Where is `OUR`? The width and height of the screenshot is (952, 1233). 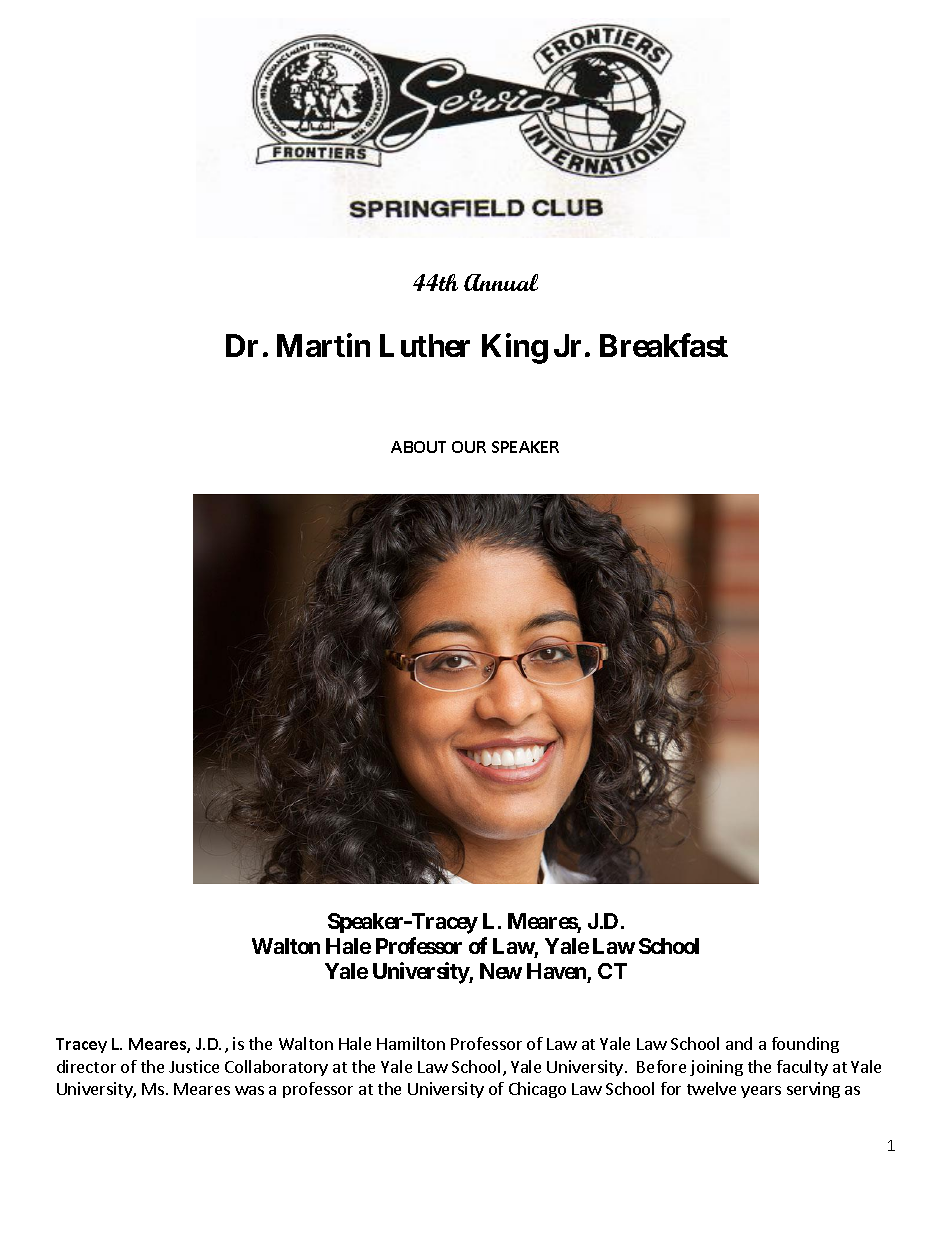
OUR is located at coordinates (469, 447).
